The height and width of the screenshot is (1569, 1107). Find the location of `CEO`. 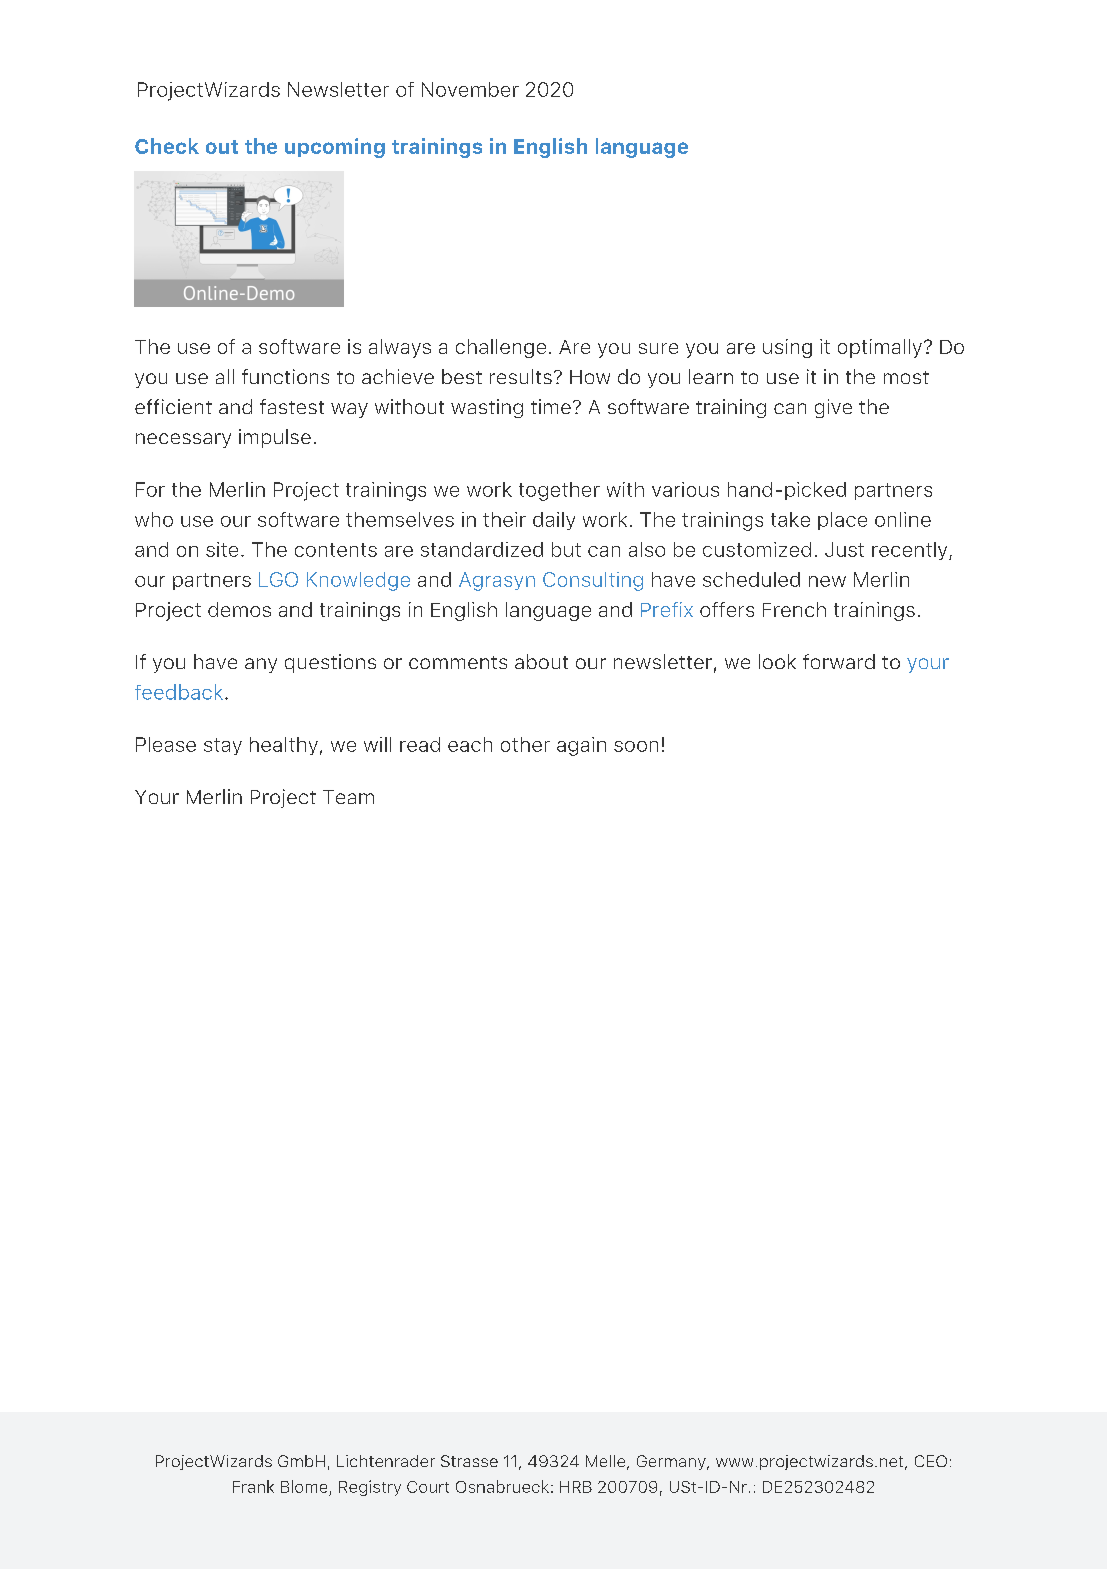

CEO is located at coordinates (931, 1461).
